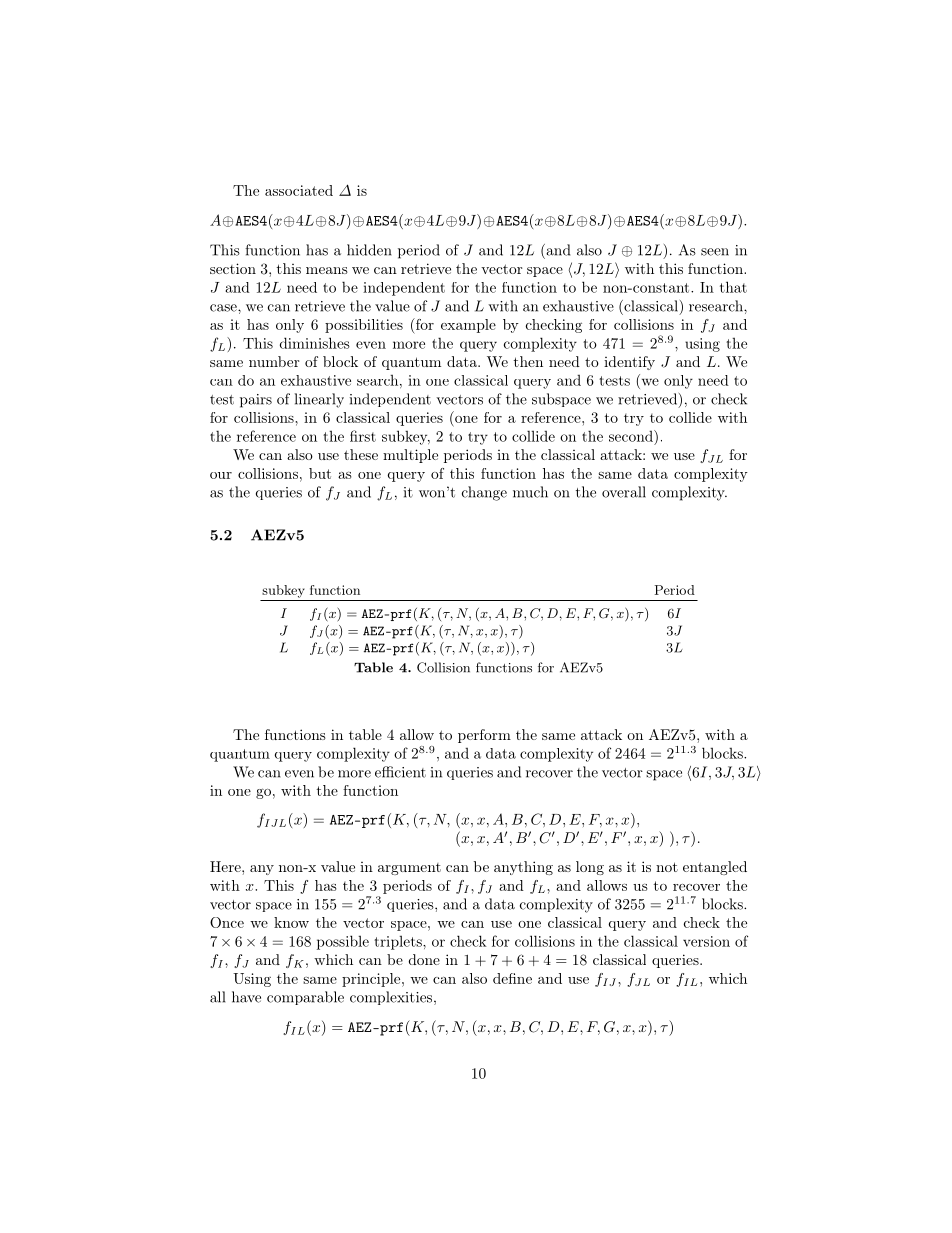 This screenshot has width=952, height=1233. Describe the element at coordinates (320, 473) in the screenshot. I see `but` at that location.
